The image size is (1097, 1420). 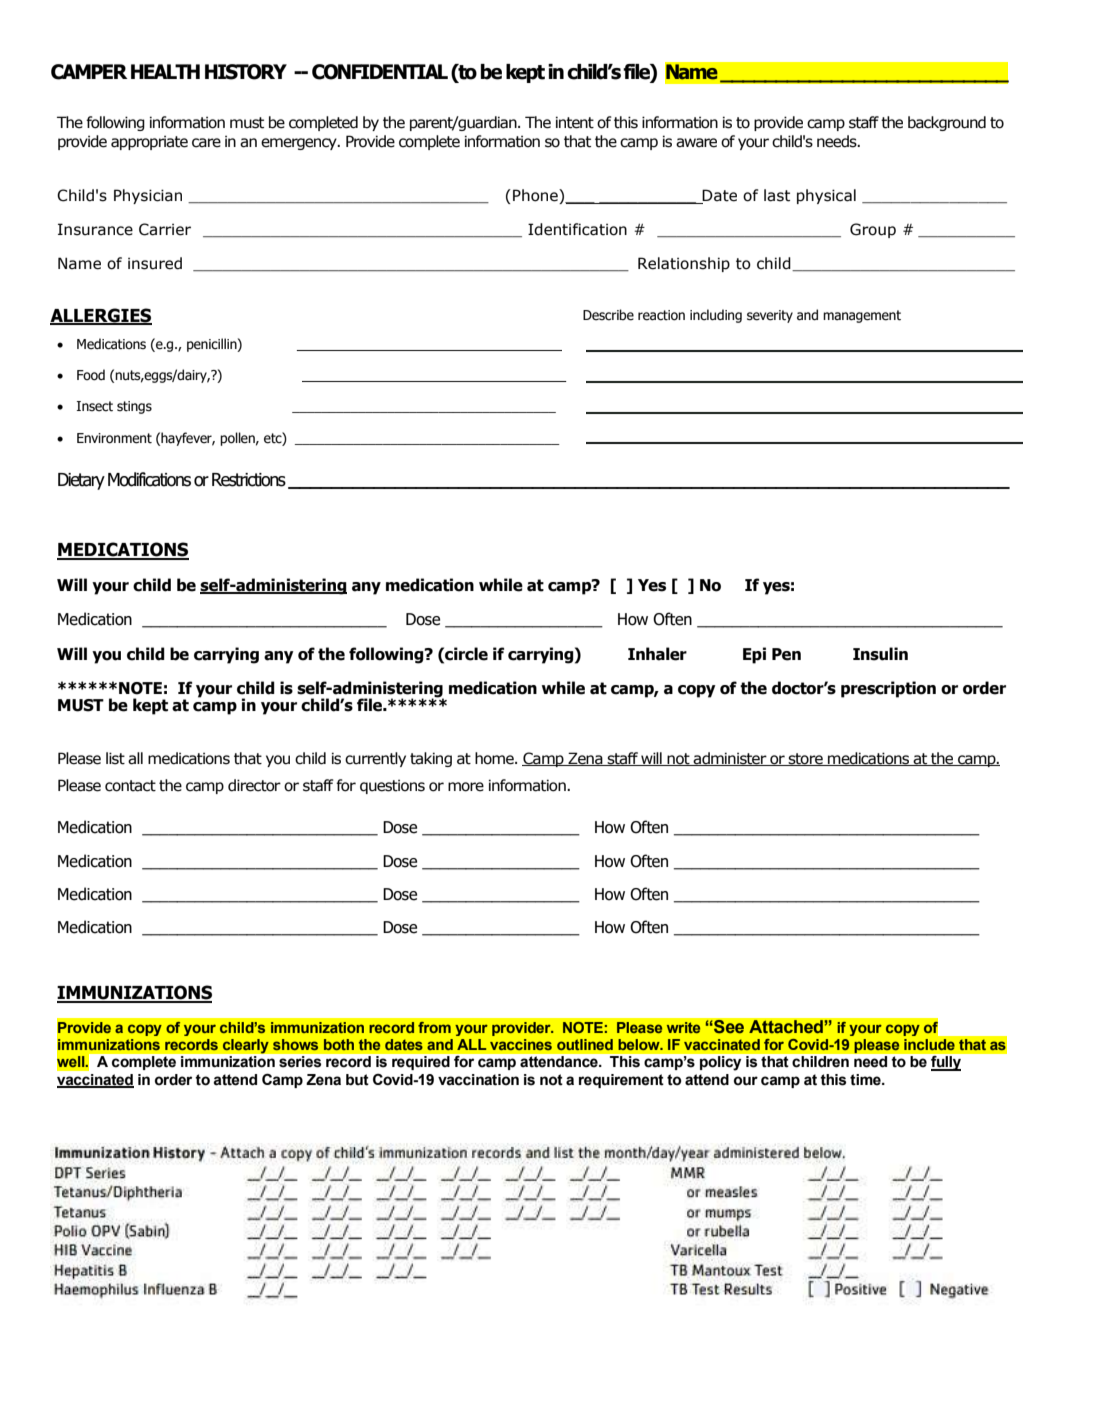 What do you see at coordinates (880, 654) in the image?
I see `Insulin` at bounding box center [880, 654].
